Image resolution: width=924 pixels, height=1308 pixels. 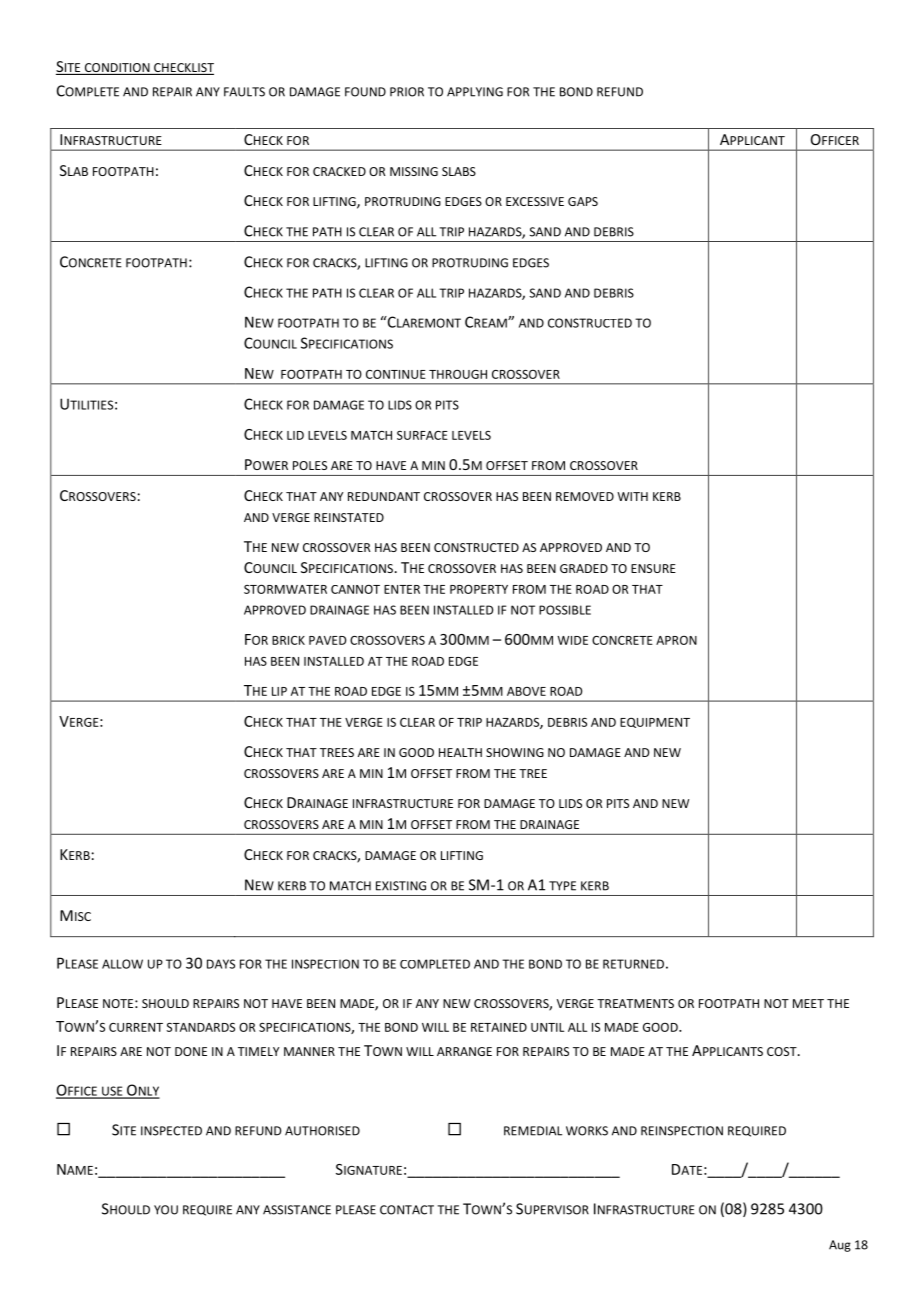 I want to click on FAULTS, so click(x=244, y=92).
